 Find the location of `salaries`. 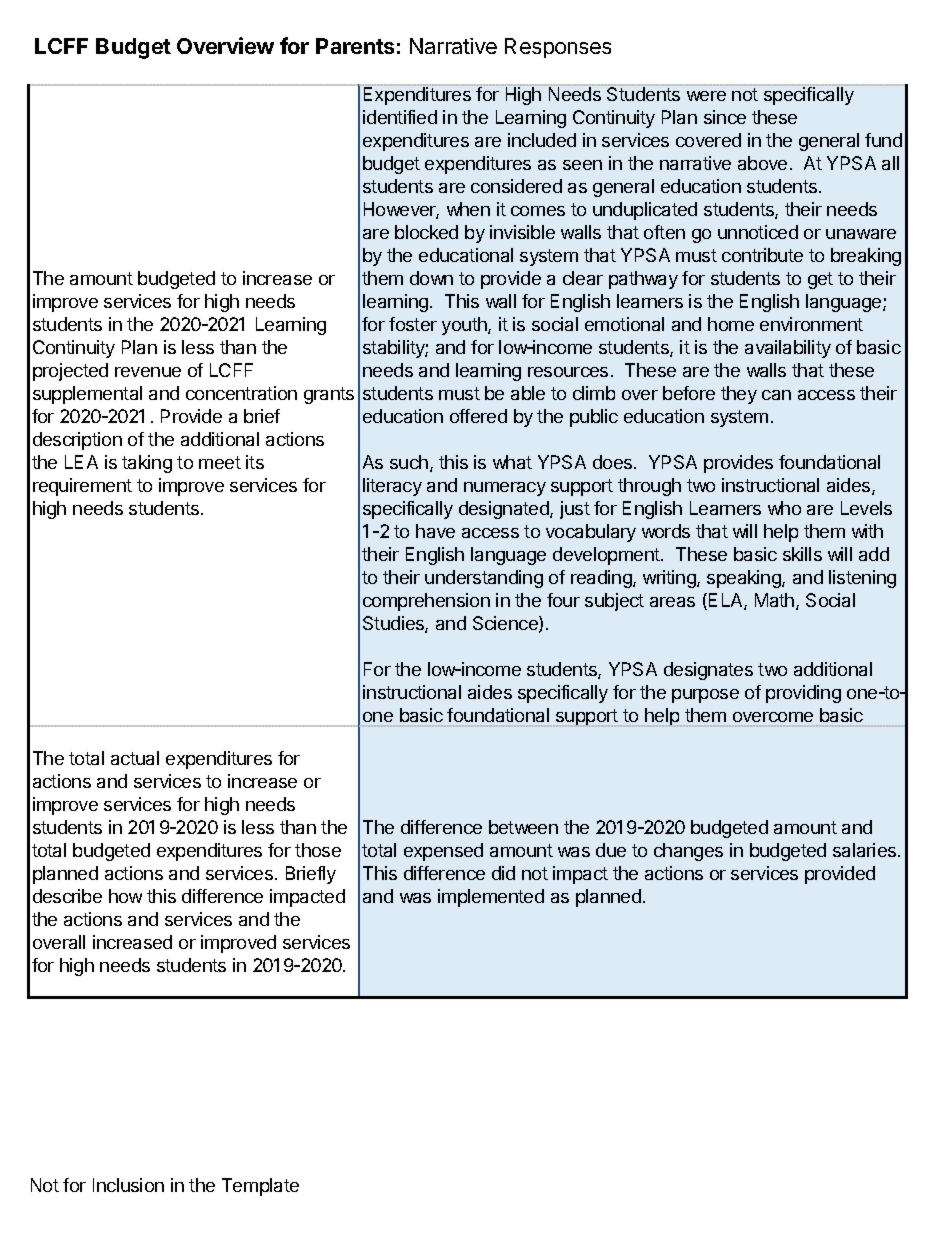

salaries is located at coordinates (866, 850).
